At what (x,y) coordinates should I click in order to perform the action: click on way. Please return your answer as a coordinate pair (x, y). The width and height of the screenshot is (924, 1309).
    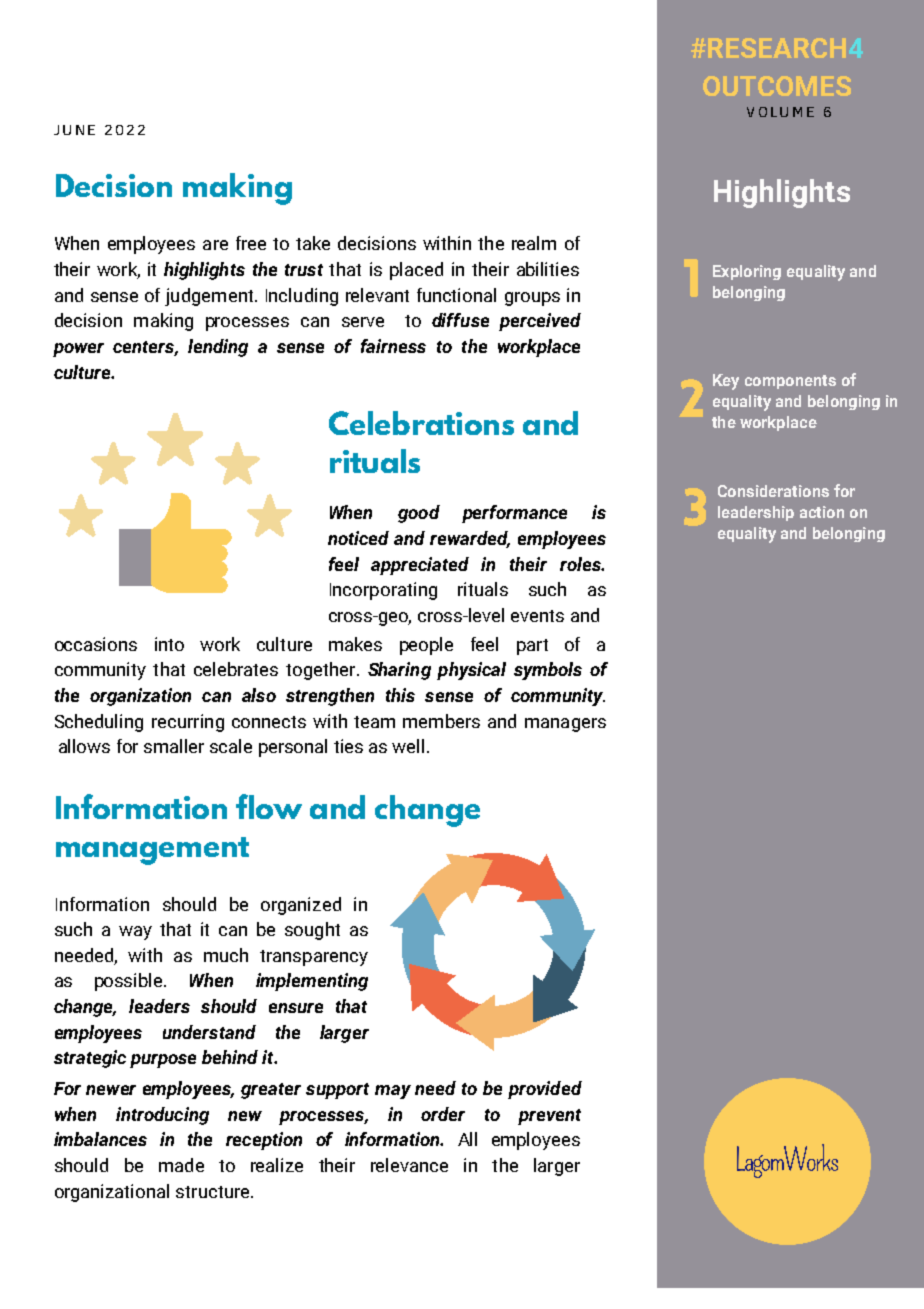
    Looking at the image, I should click on (135, 933).
